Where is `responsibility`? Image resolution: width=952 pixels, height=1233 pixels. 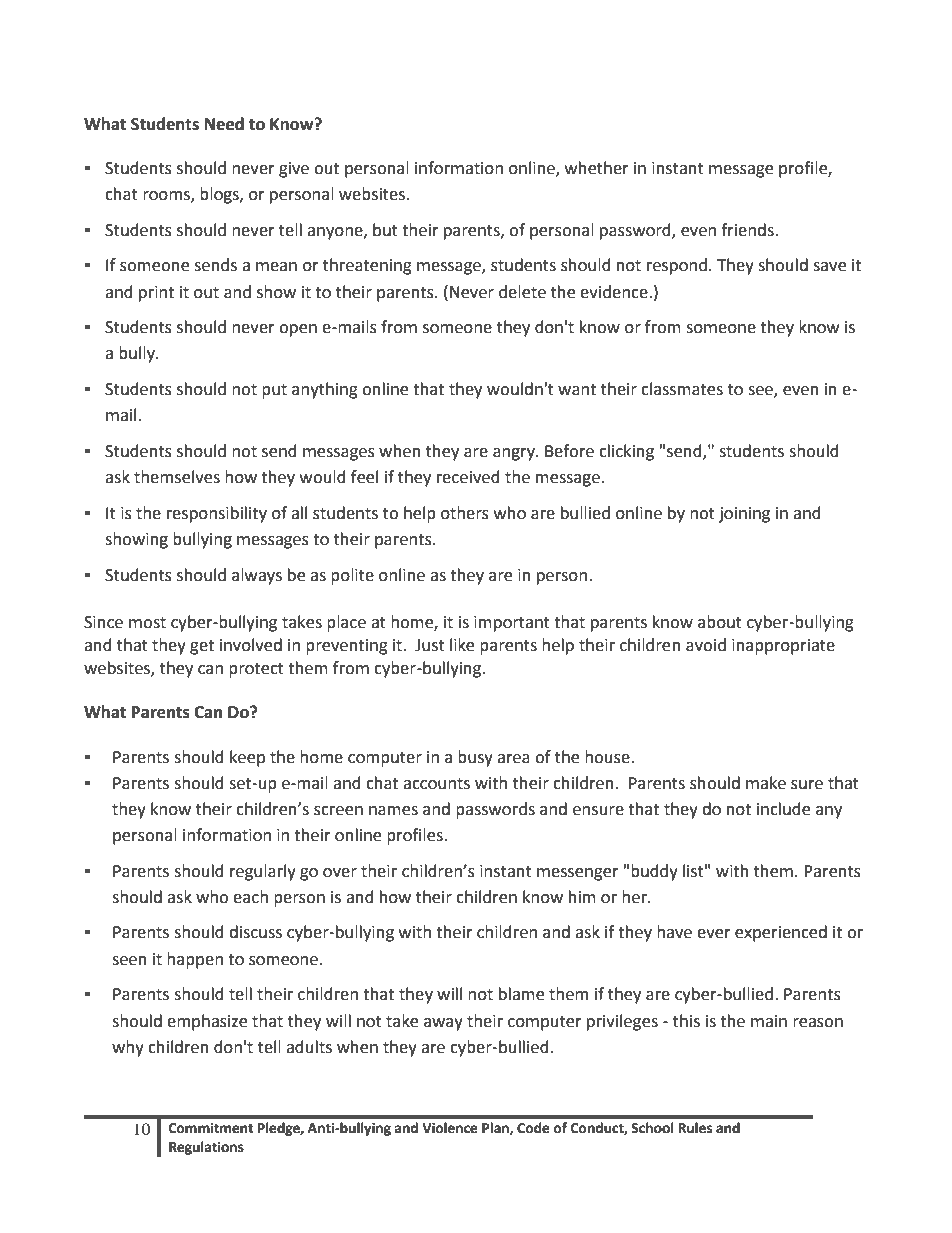 responsibility is located at coordinates (217, 514).
